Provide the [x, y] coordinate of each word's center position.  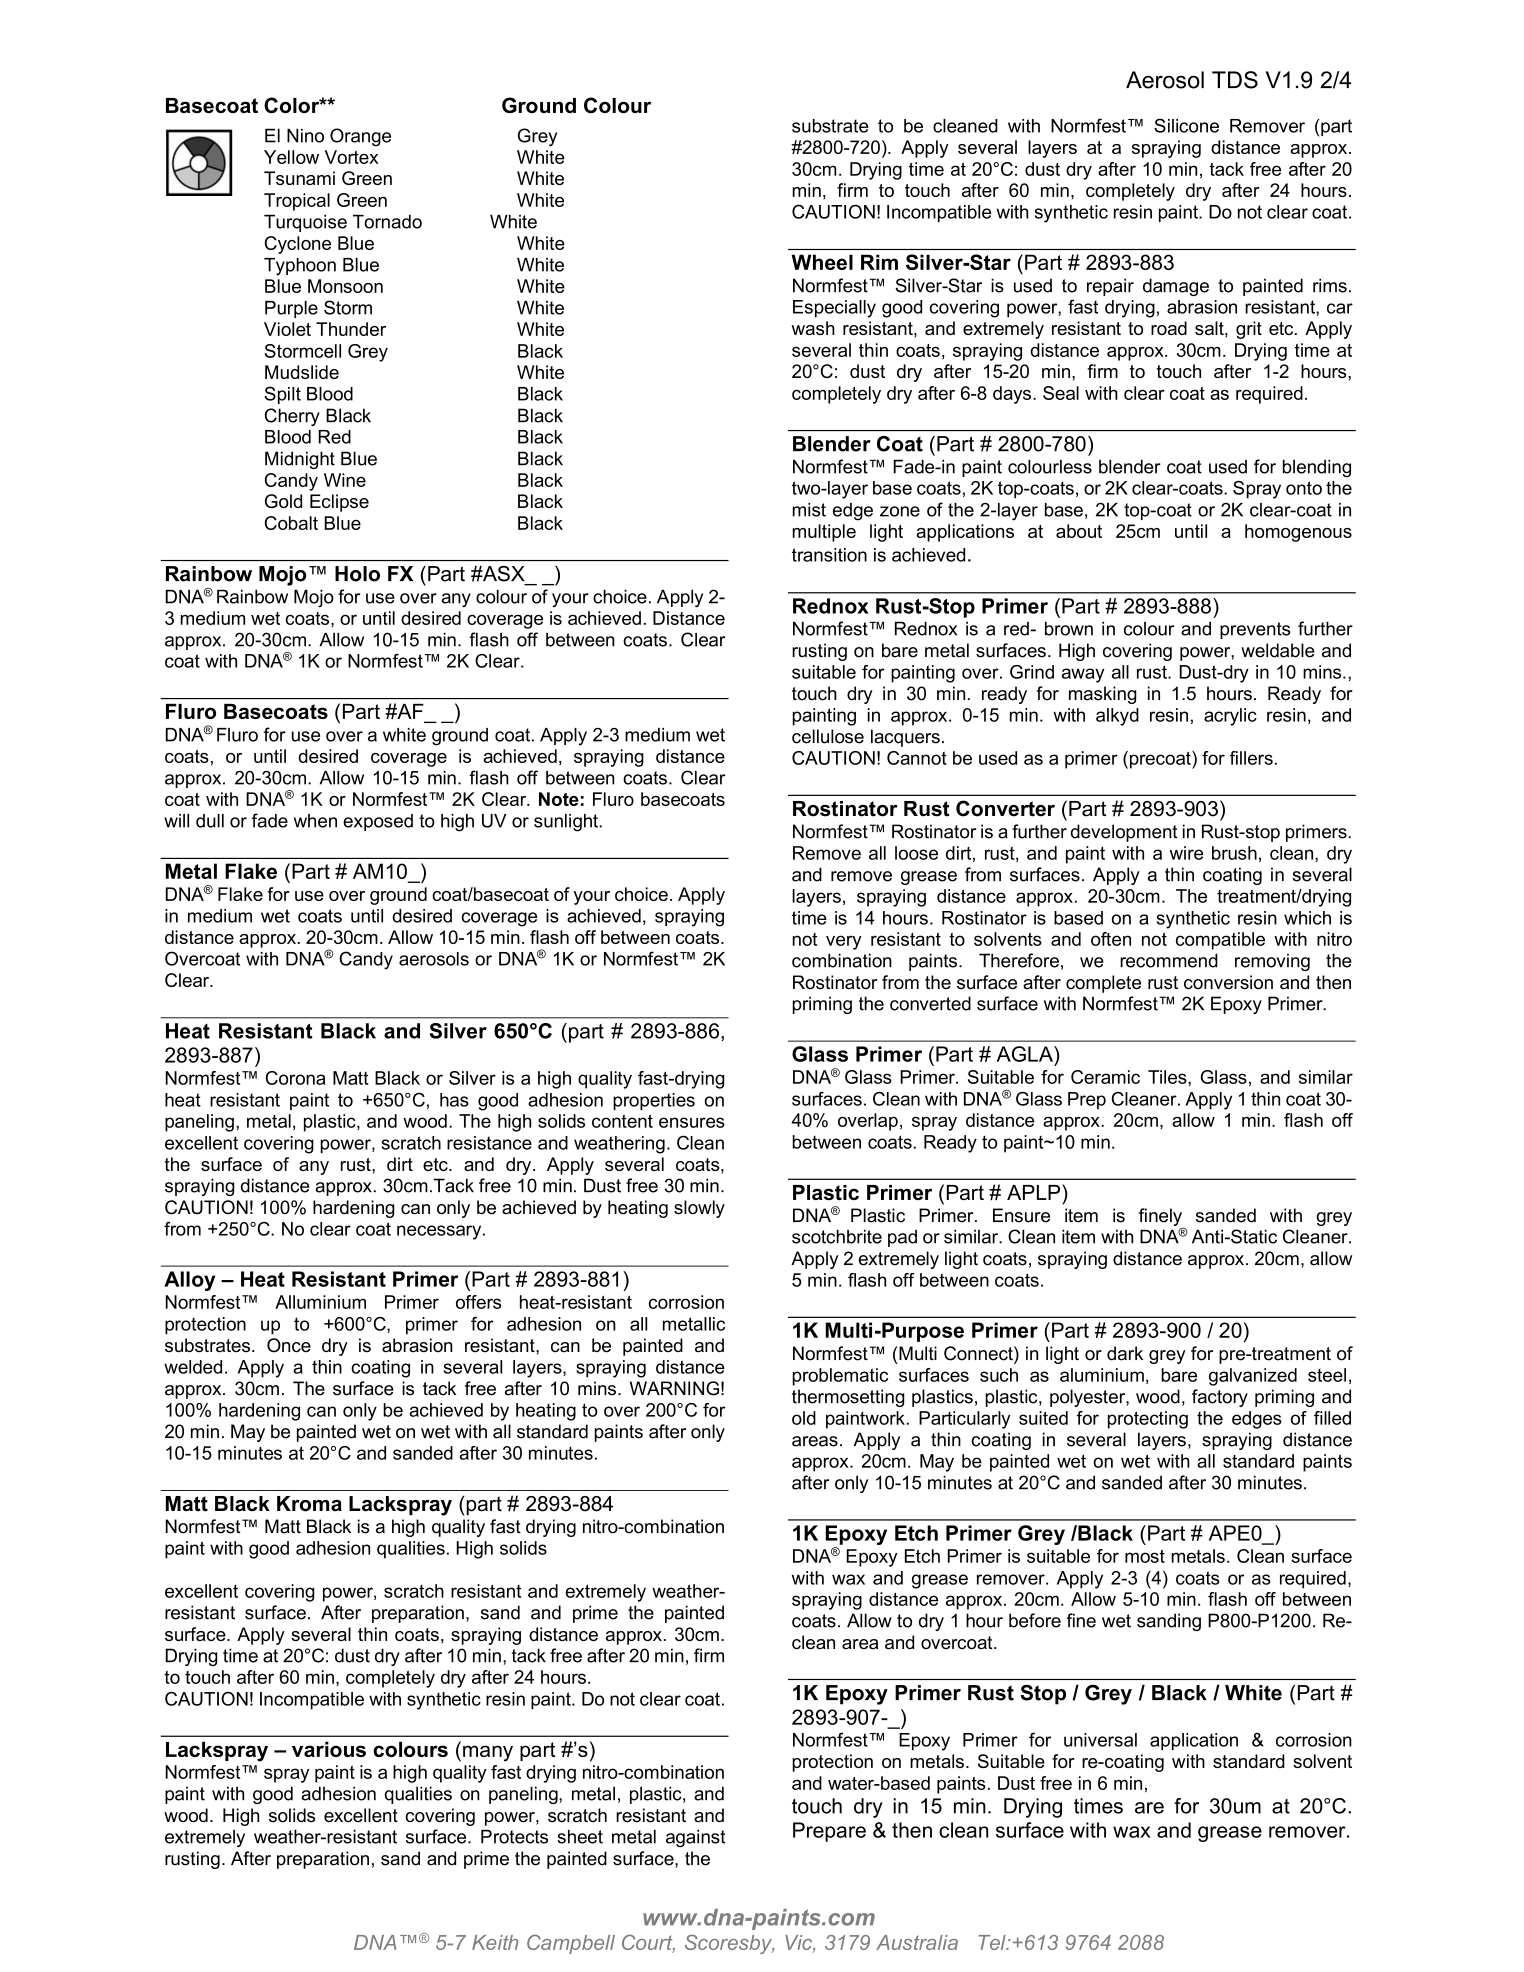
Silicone [1186, 125]
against [696, 1838]
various [329, 1749]
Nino [305, 135]
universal [1100, 1740]
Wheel [822, 262]
